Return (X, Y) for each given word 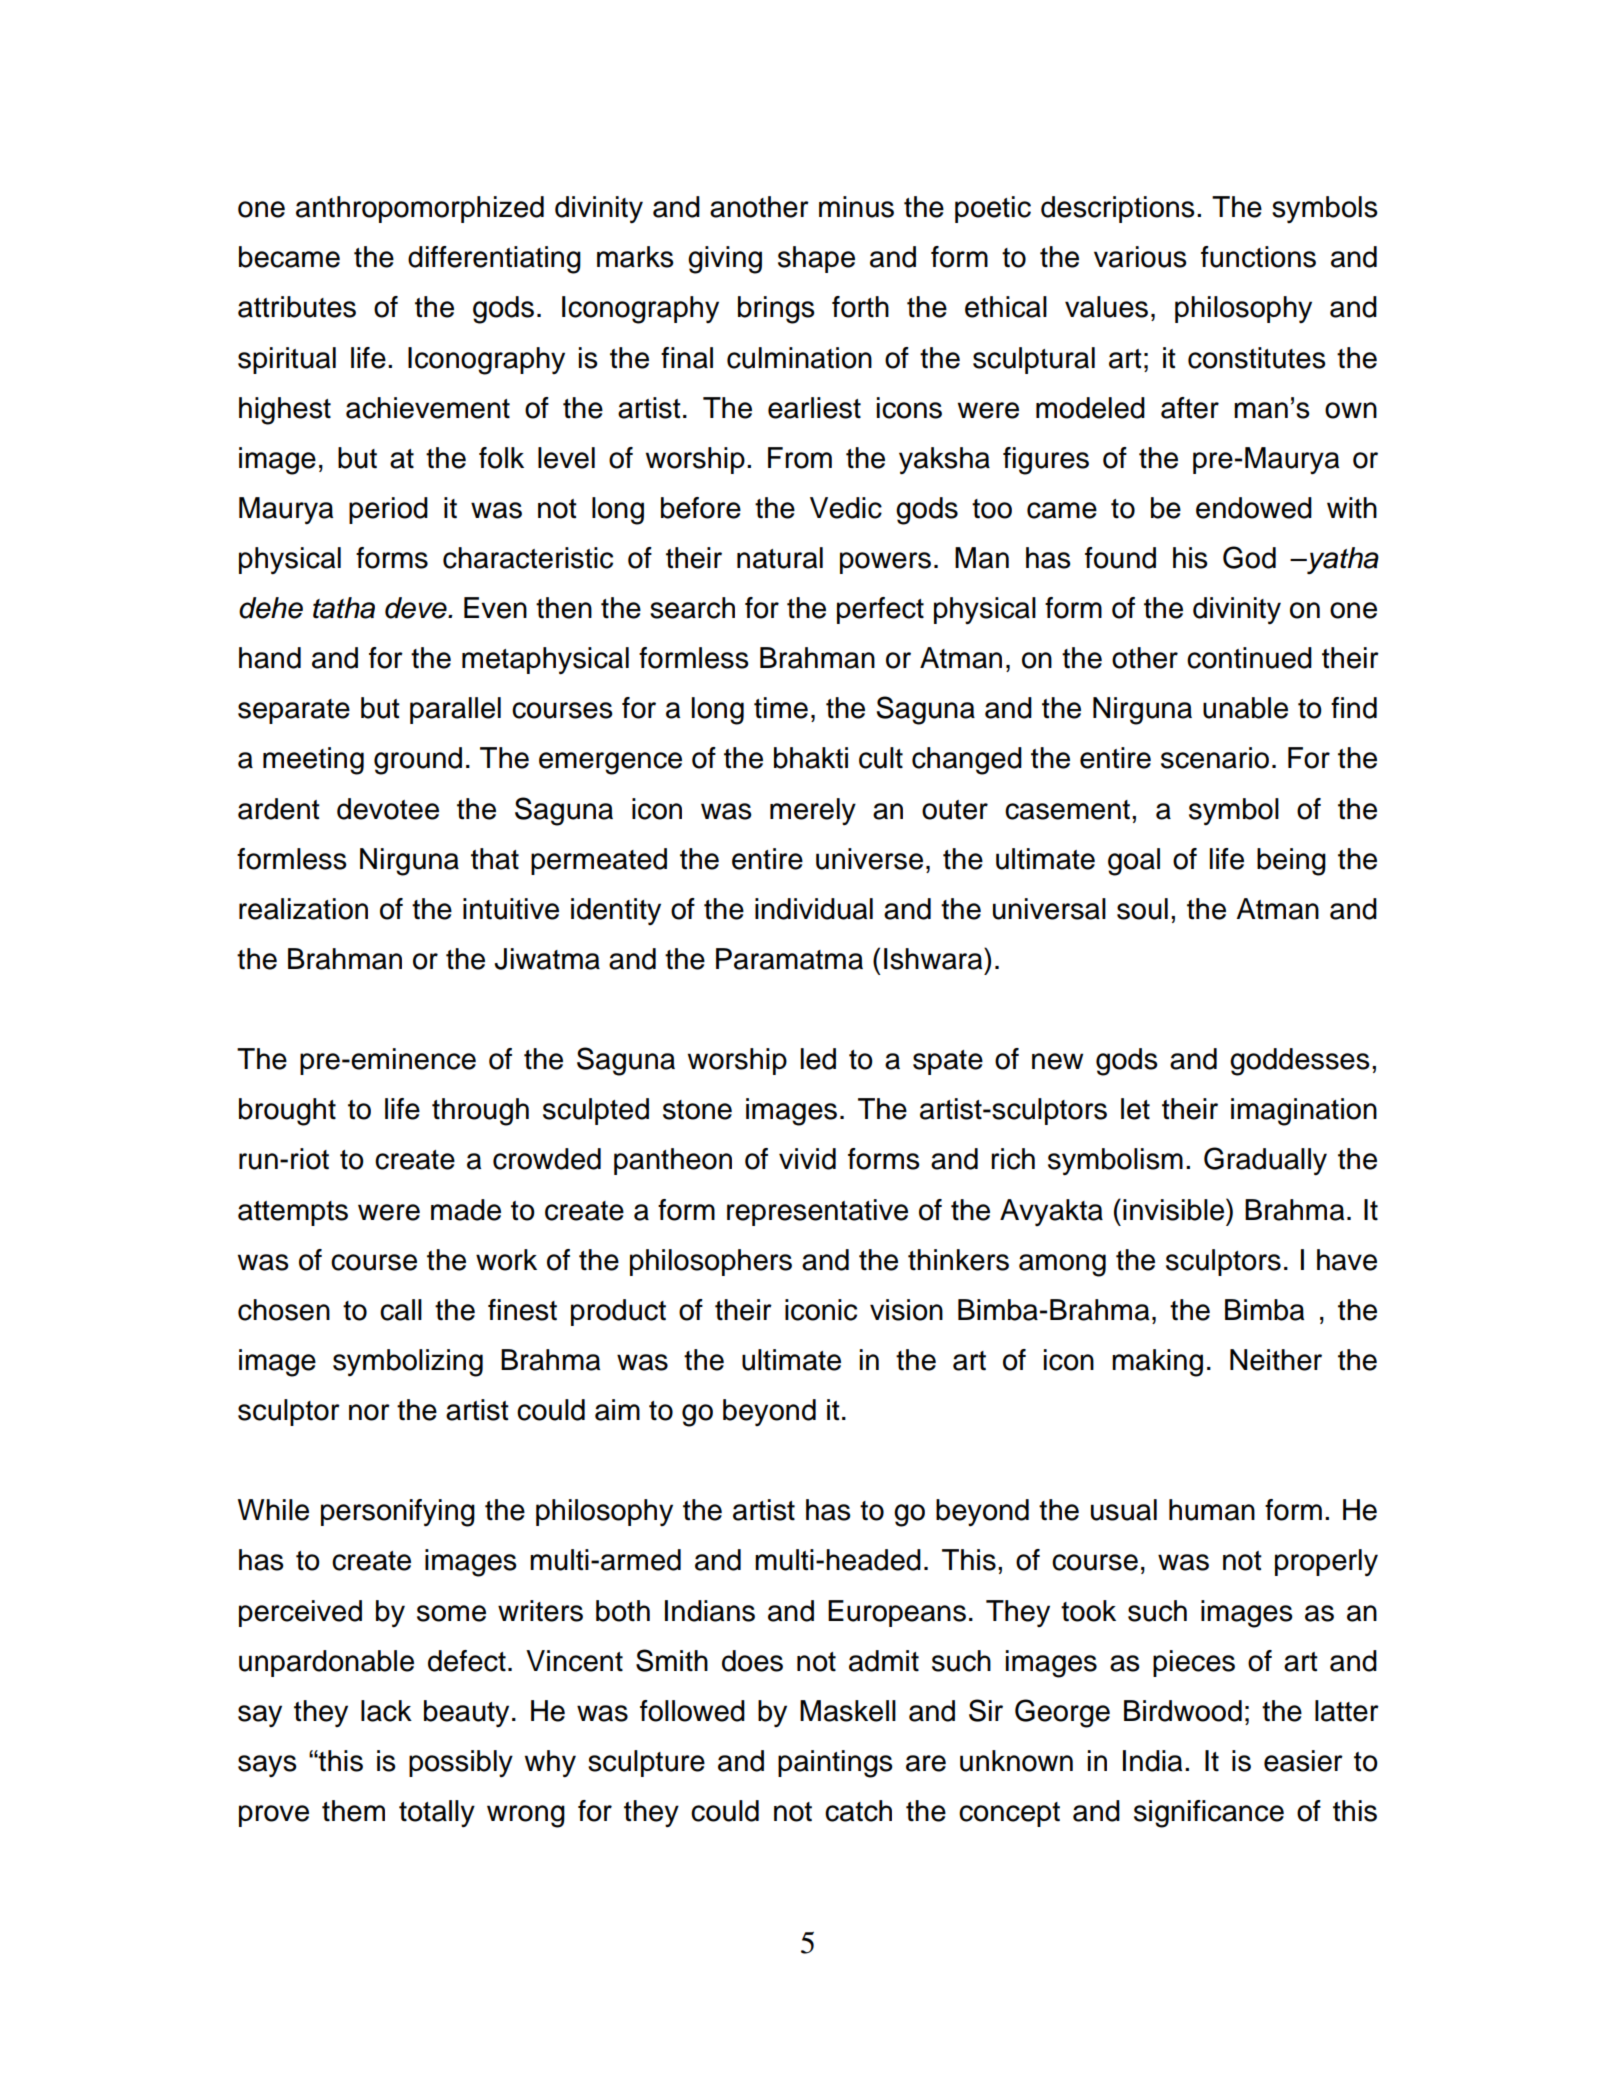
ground (418, 761)
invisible (1175, 1209)
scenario (1215, 758)
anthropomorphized (420, 209)
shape (816, 259)
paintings (835, 1764)
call (401, 1310)
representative (817, 1212)
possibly (461, 1763)
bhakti (811, 758)
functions (1258, 257)
